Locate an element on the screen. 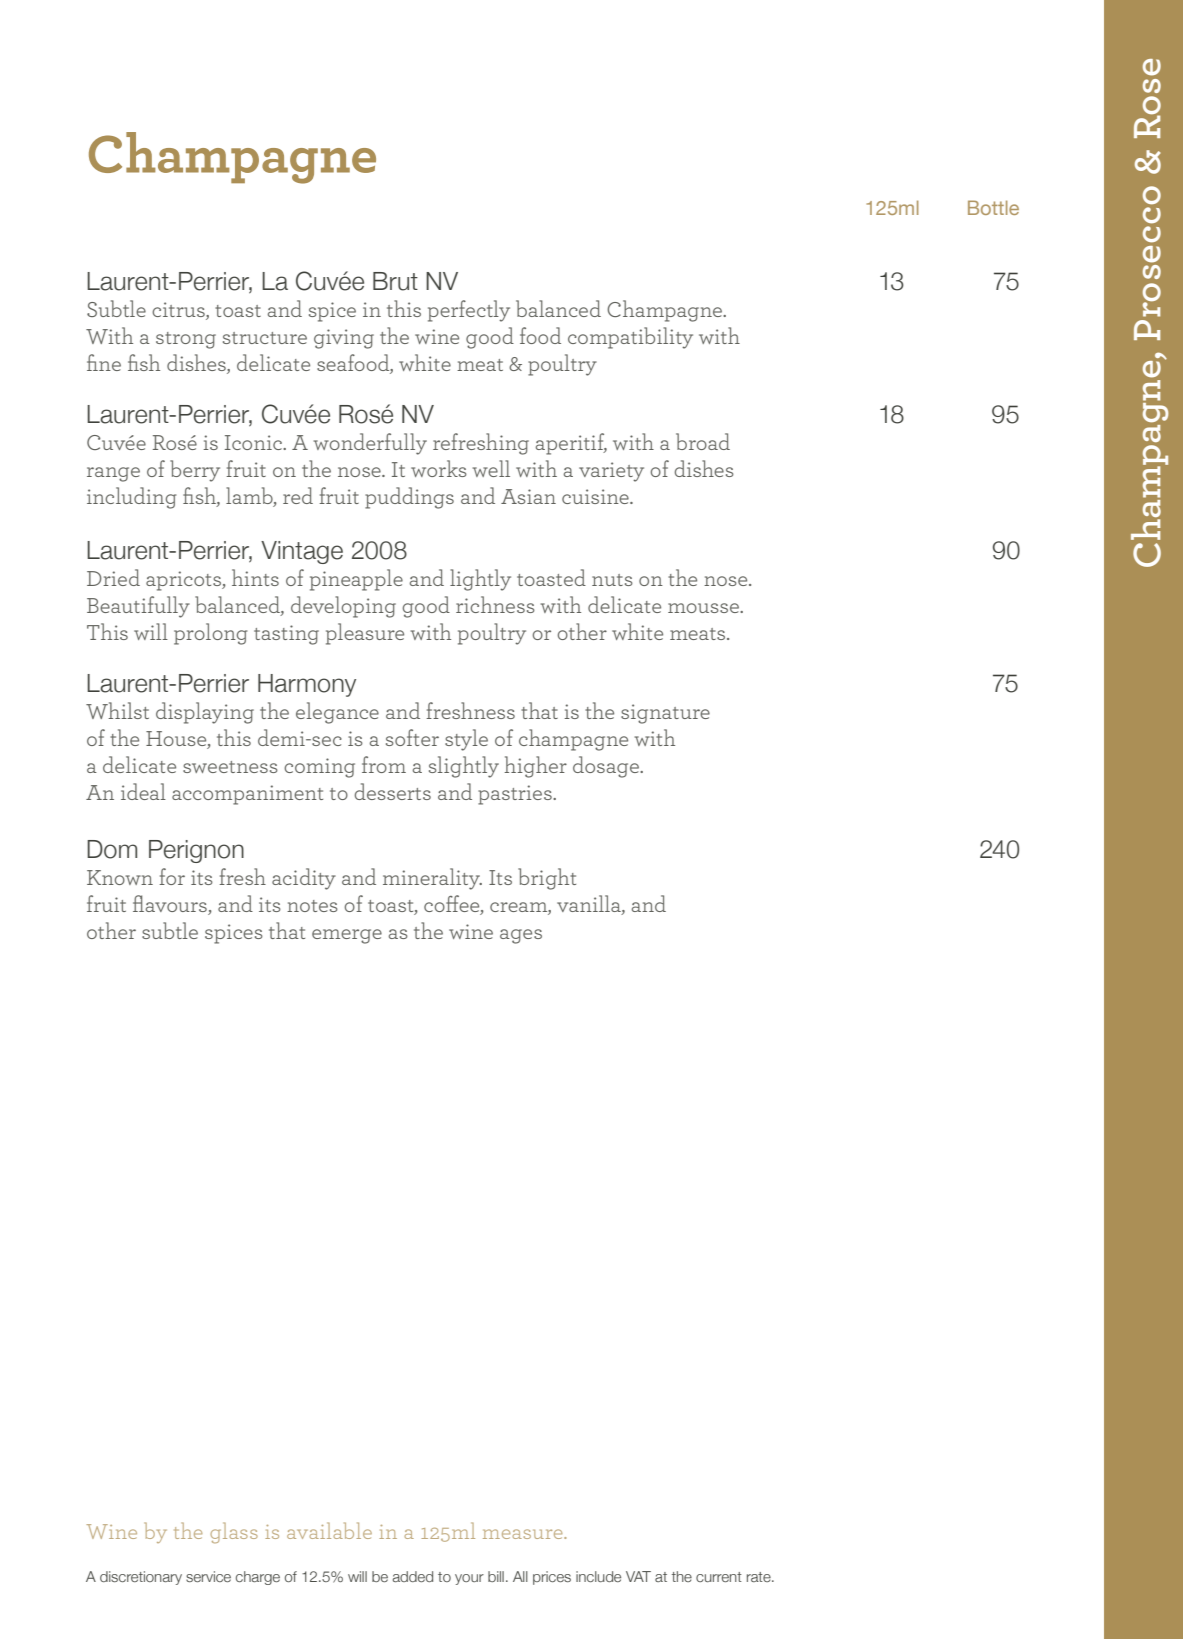 The image size is (1183, 1639). emerge is located at coordinates (347, 936).
